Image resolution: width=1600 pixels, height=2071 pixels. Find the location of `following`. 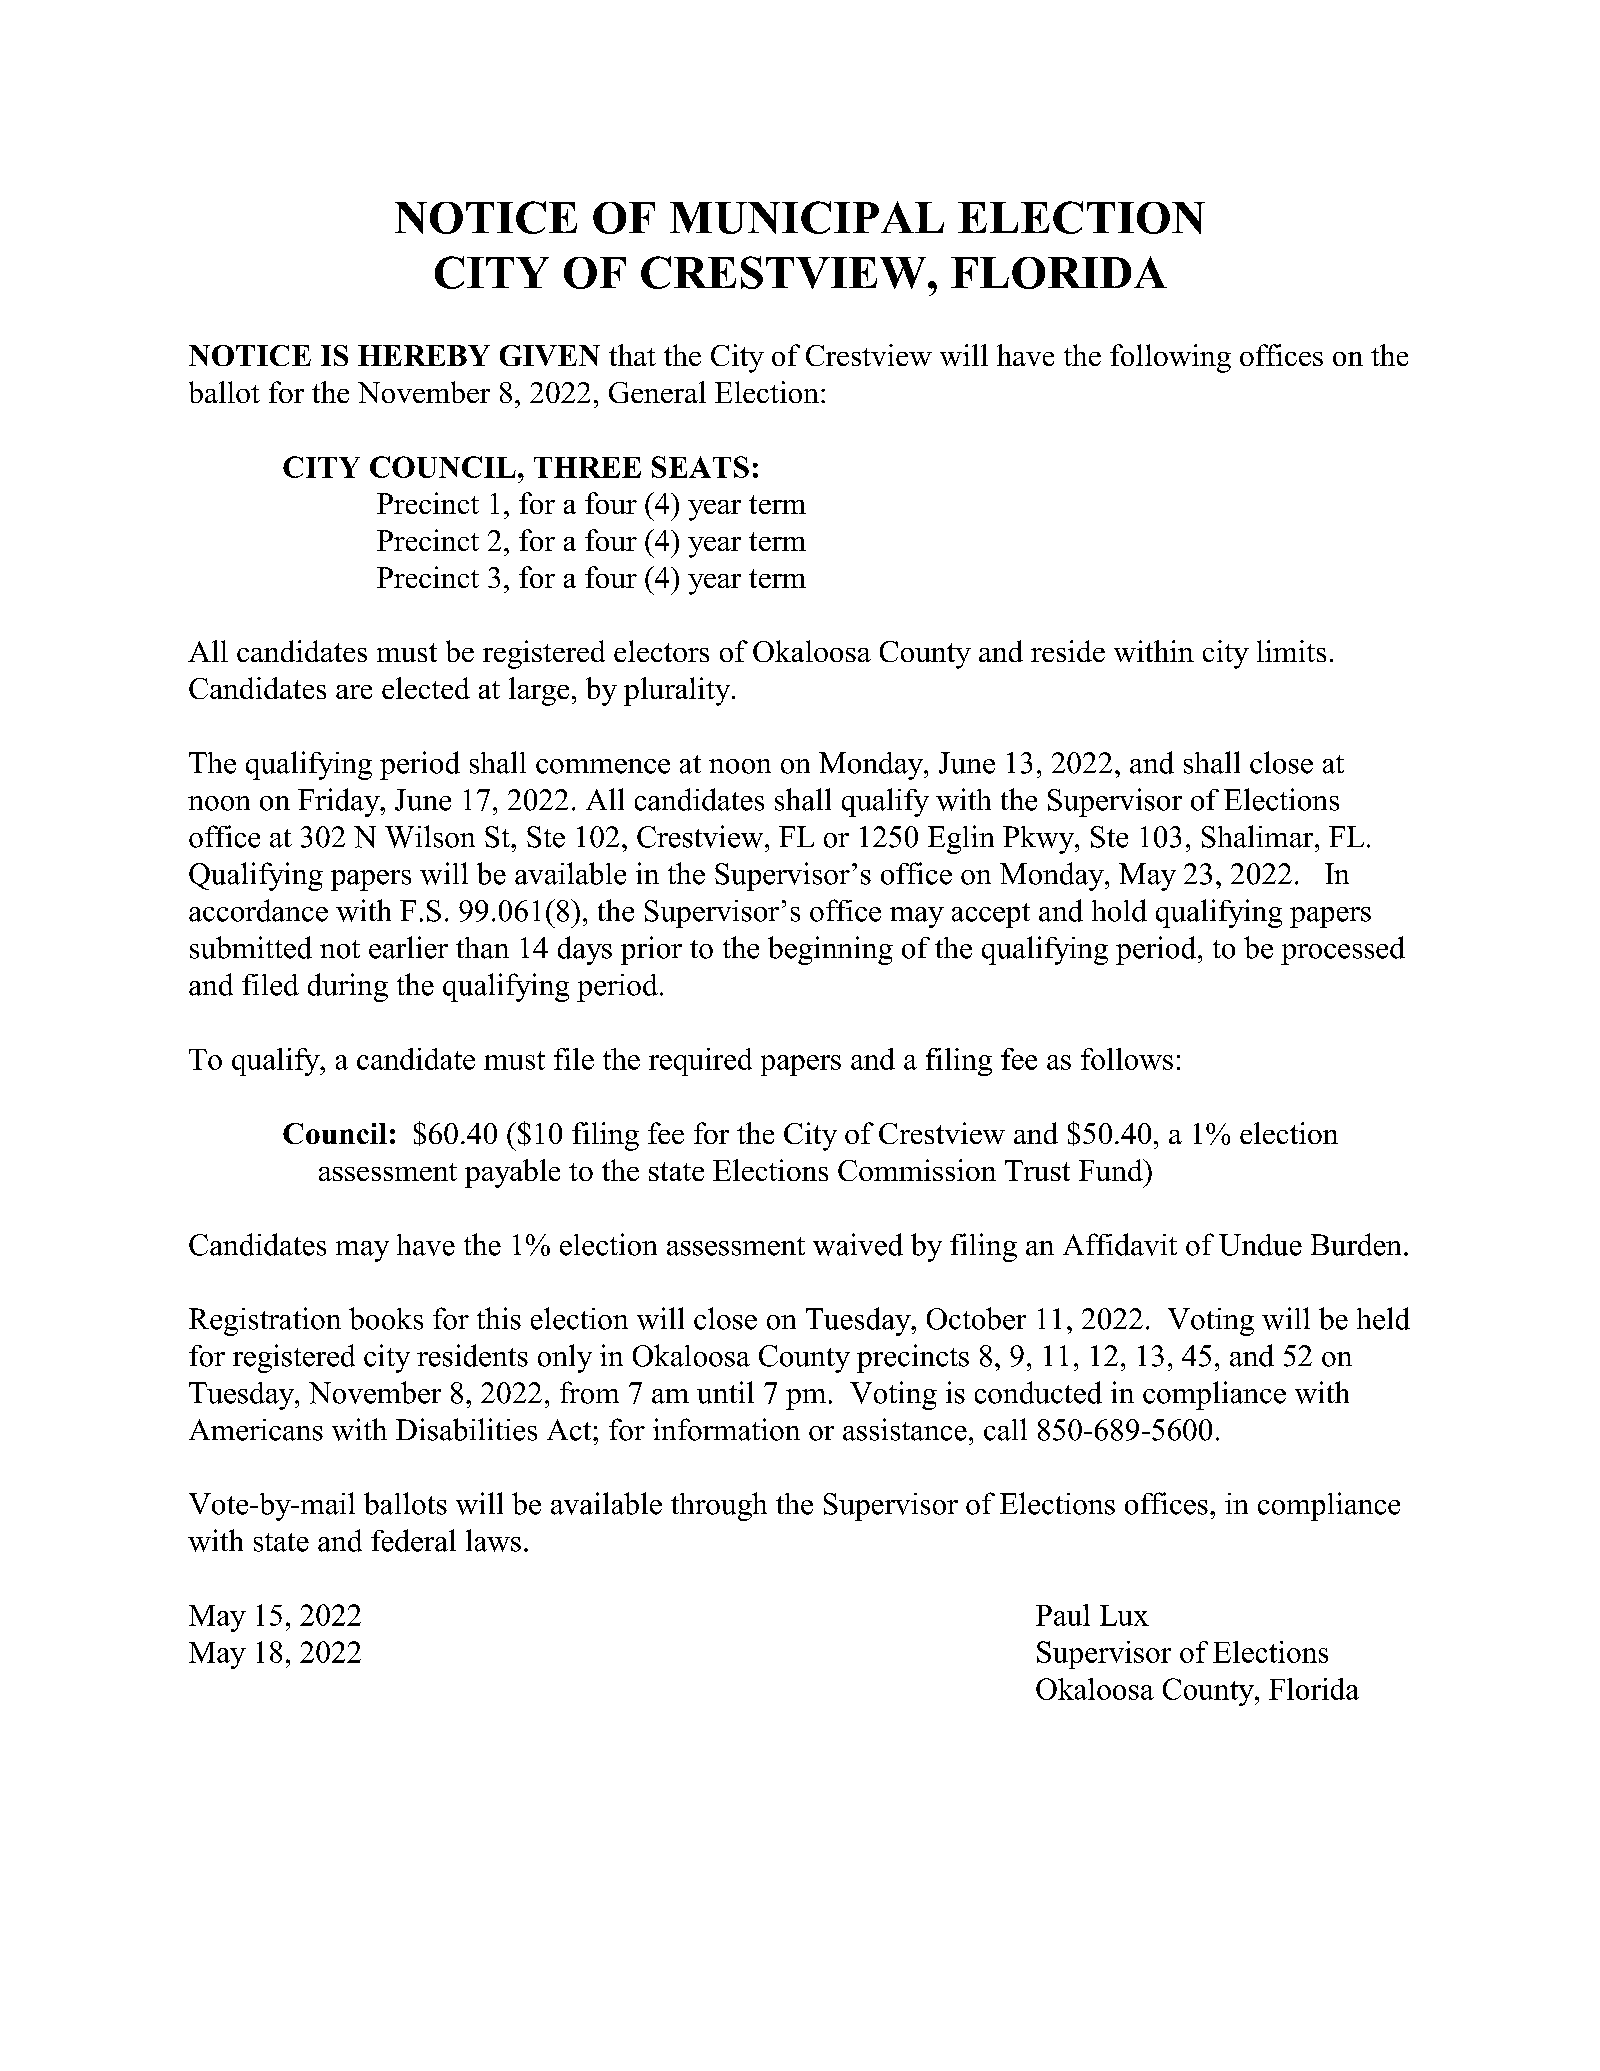

following is located at coordinates (1170, 358).
